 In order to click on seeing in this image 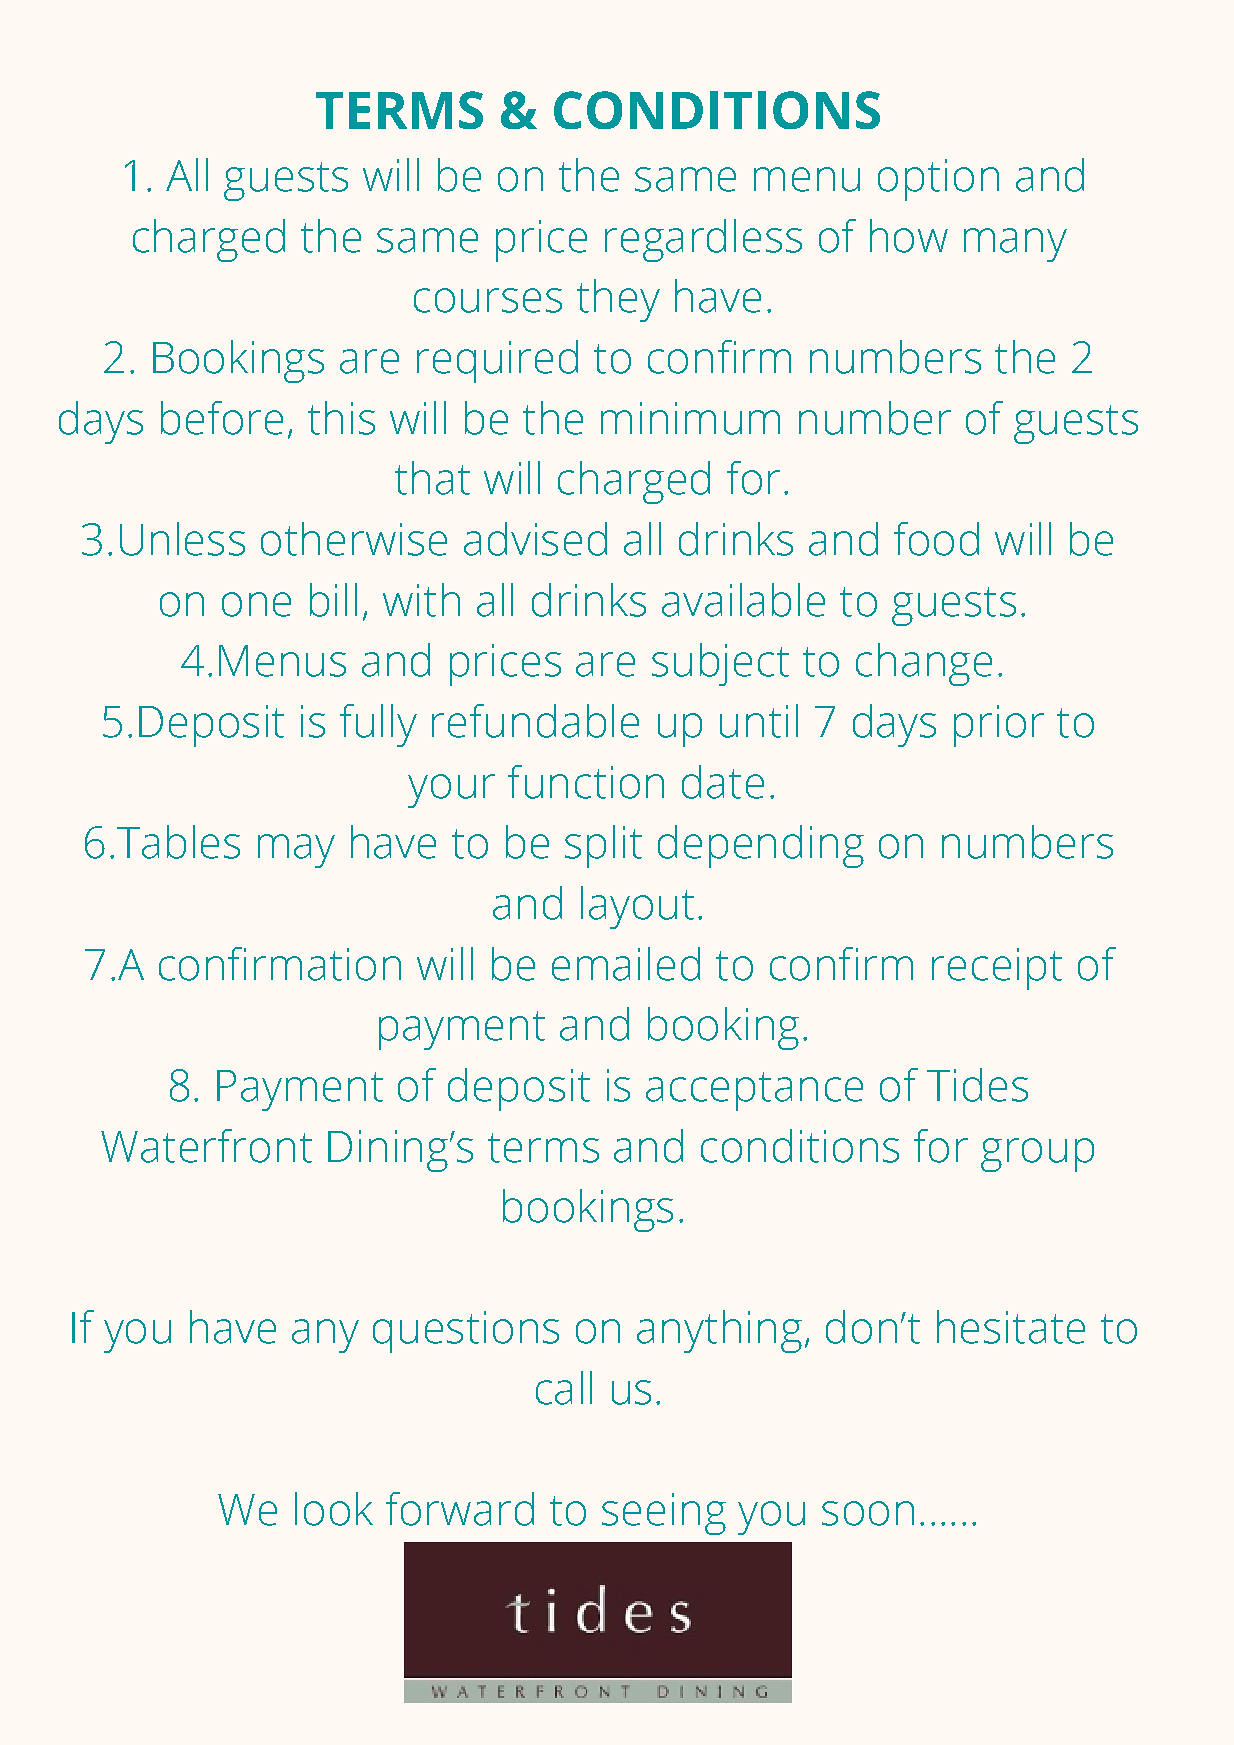, I will do `click(664, 1514)`.
